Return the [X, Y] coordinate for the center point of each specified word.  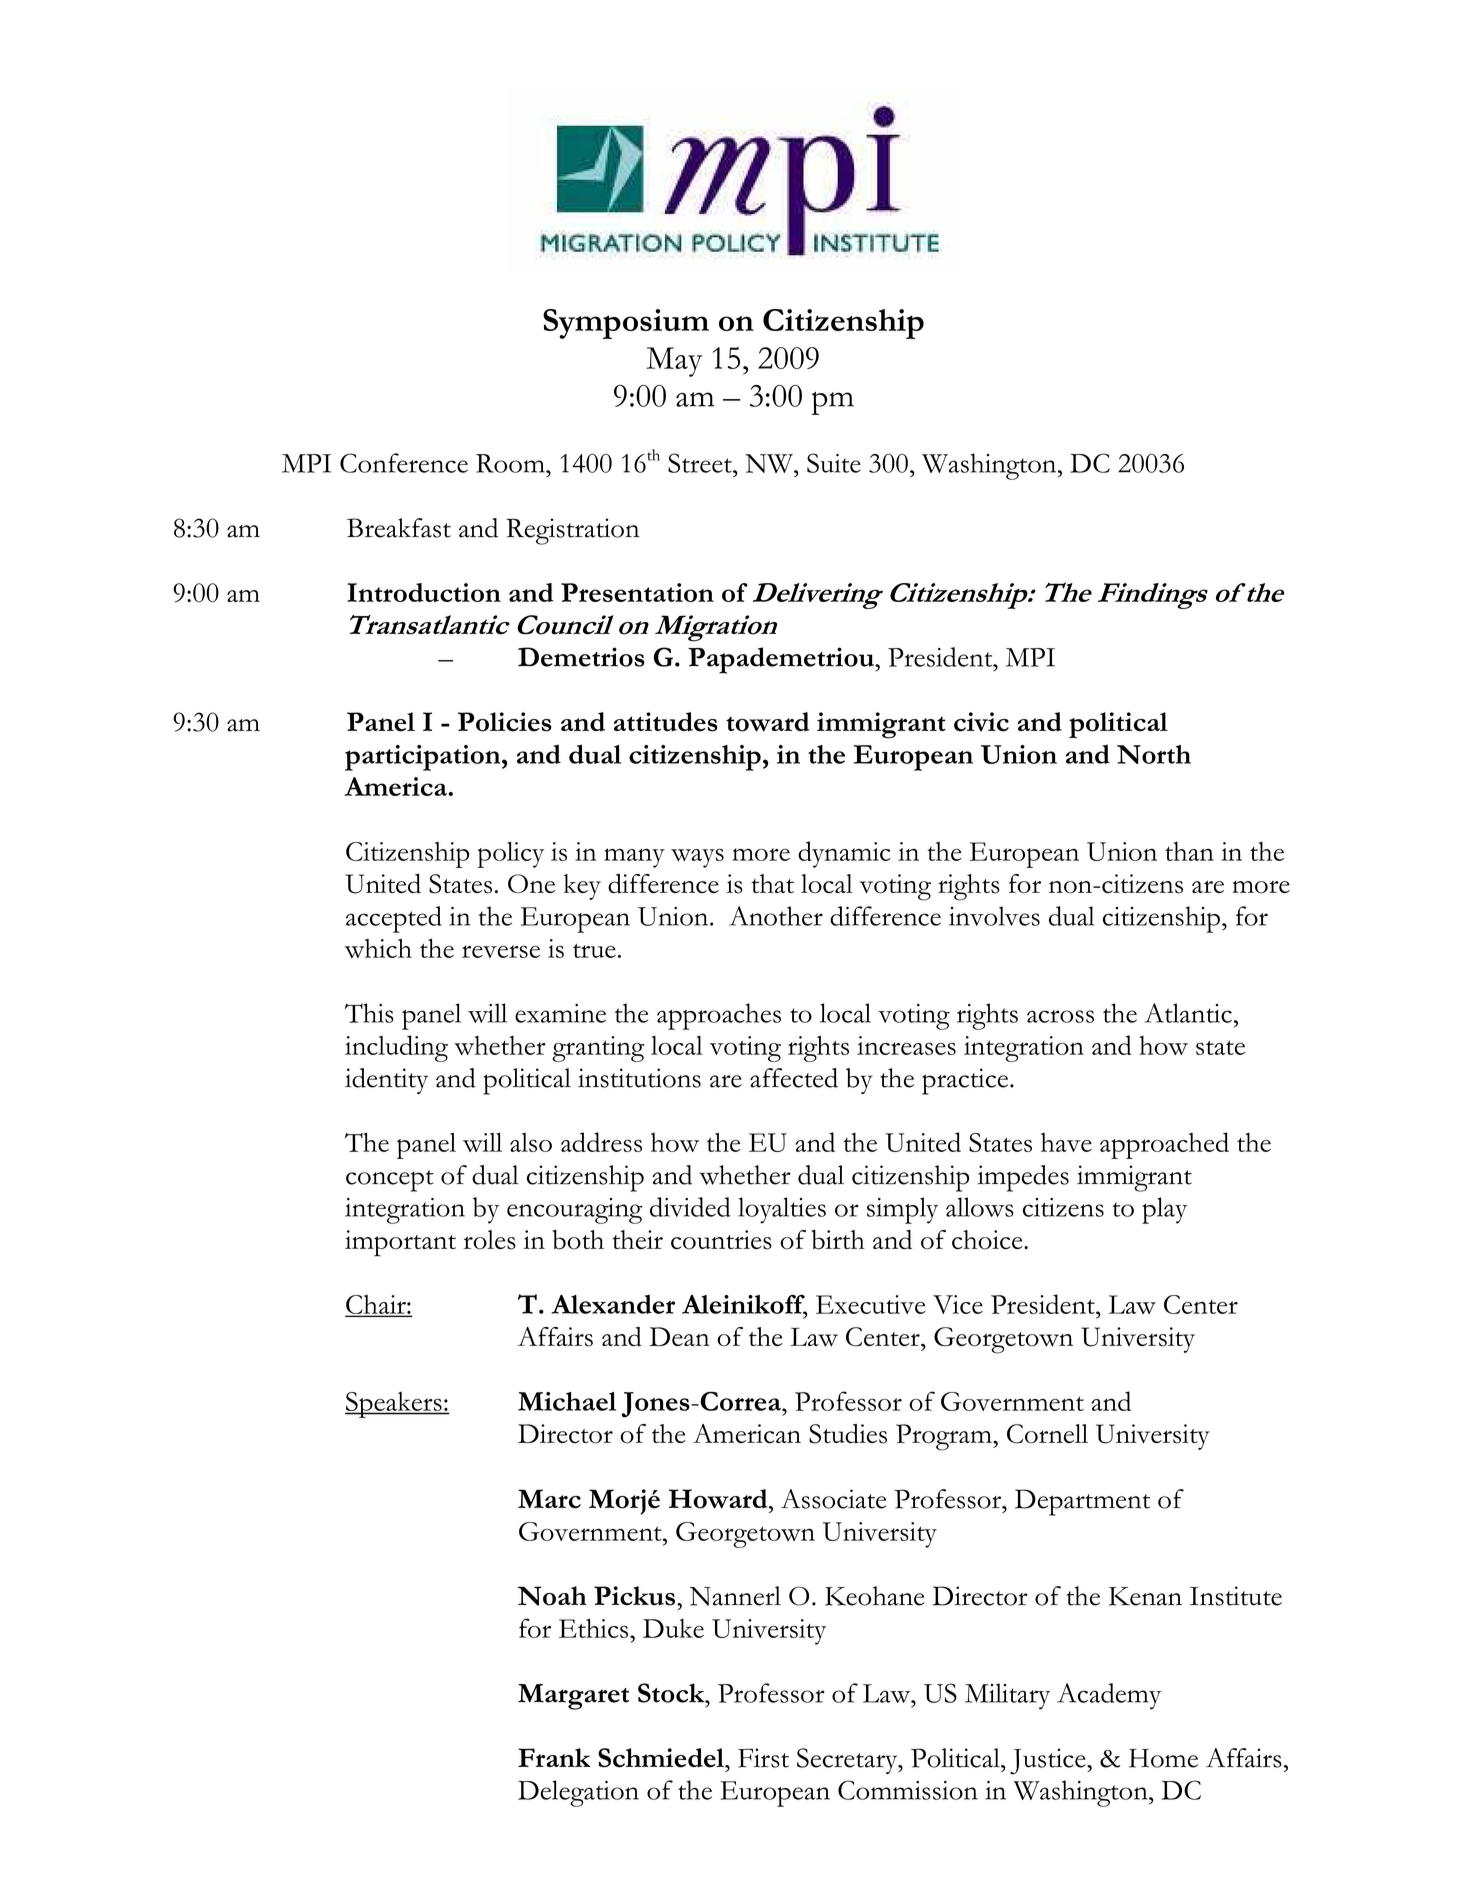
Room [511, 463]
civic [981, 722]
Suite [834, 463]
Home [1163, 1758]
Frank [554, 1757]
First [763, 1758]
